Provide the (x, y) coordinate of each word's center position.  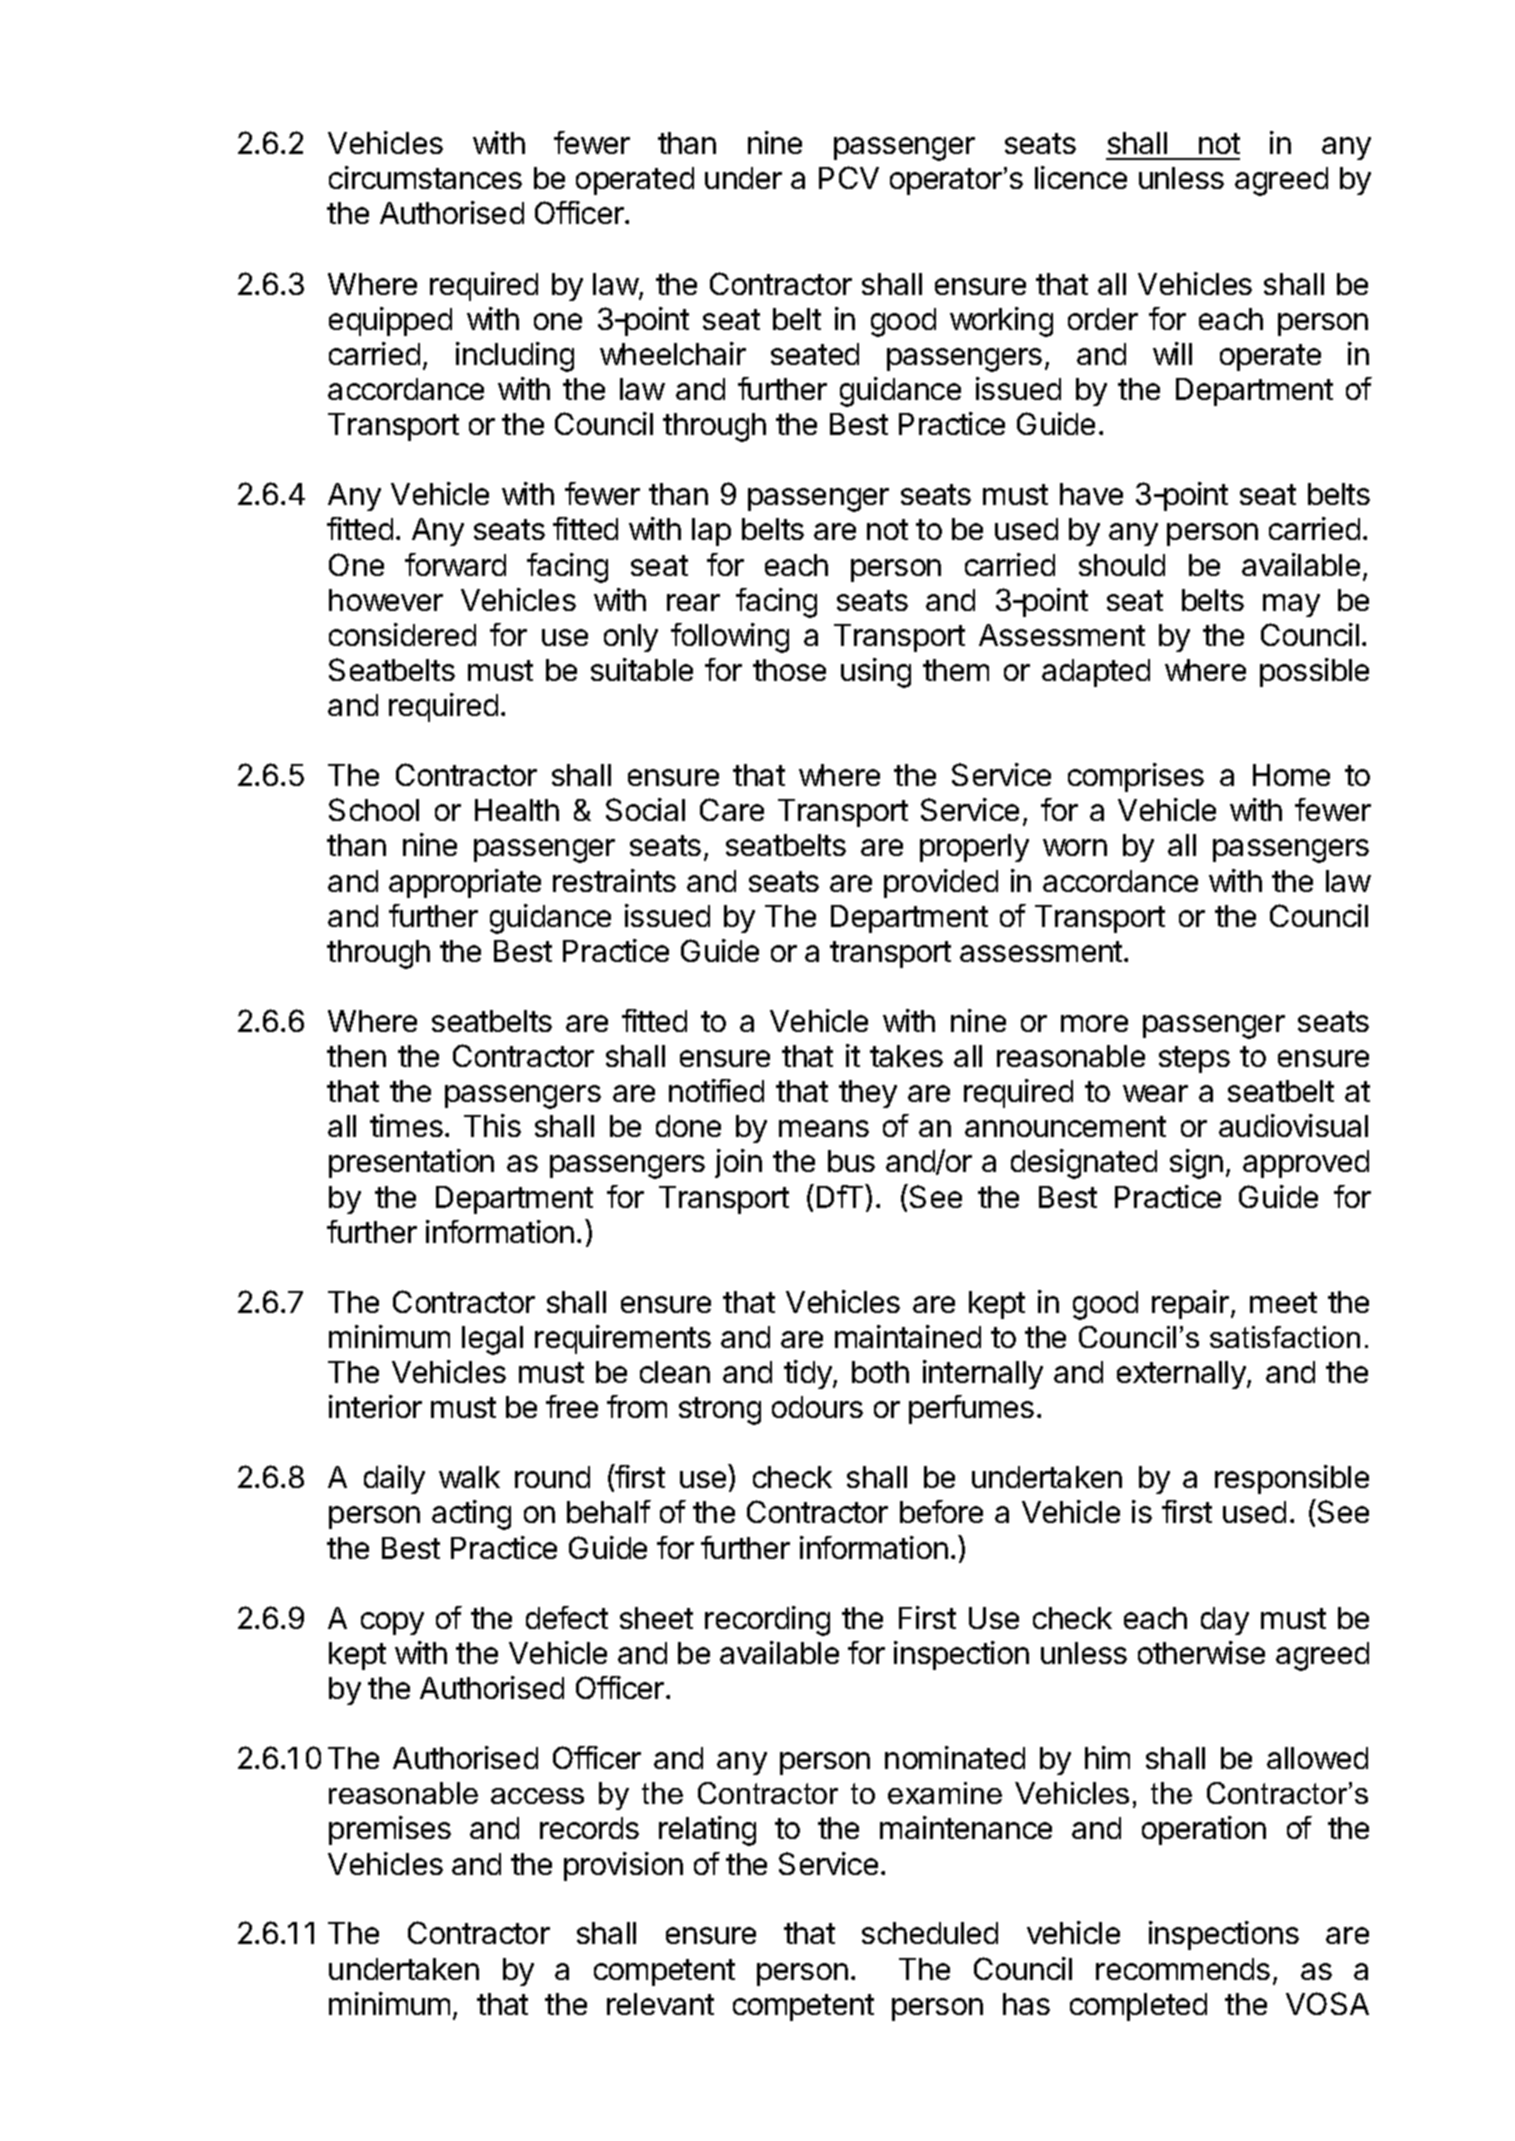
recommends (1183, 1969)
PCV (849, 177)
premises (390, 1830)
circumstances (425, 177)
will (1172, 353)
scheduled (930, 1933)
